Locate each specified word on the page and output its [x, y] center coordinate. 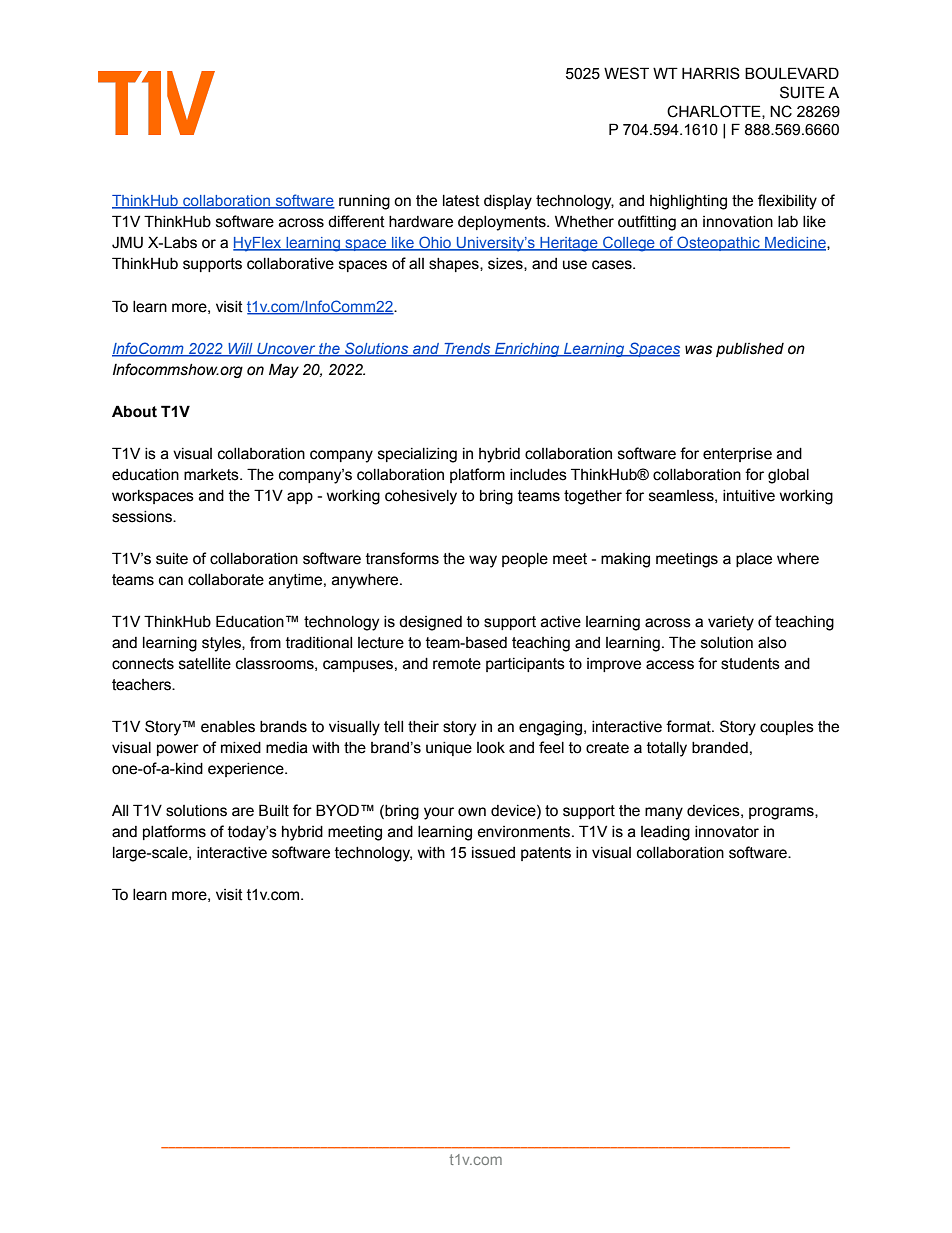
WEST [626, 73]
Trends [467, 349]
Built [274, 810]
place [754, 560]
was [698, 350]
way [483, 561]
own [472, 812]
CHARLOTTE [715, 112]
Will [240, 349]
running [364, 202]
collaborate [226, 580]
